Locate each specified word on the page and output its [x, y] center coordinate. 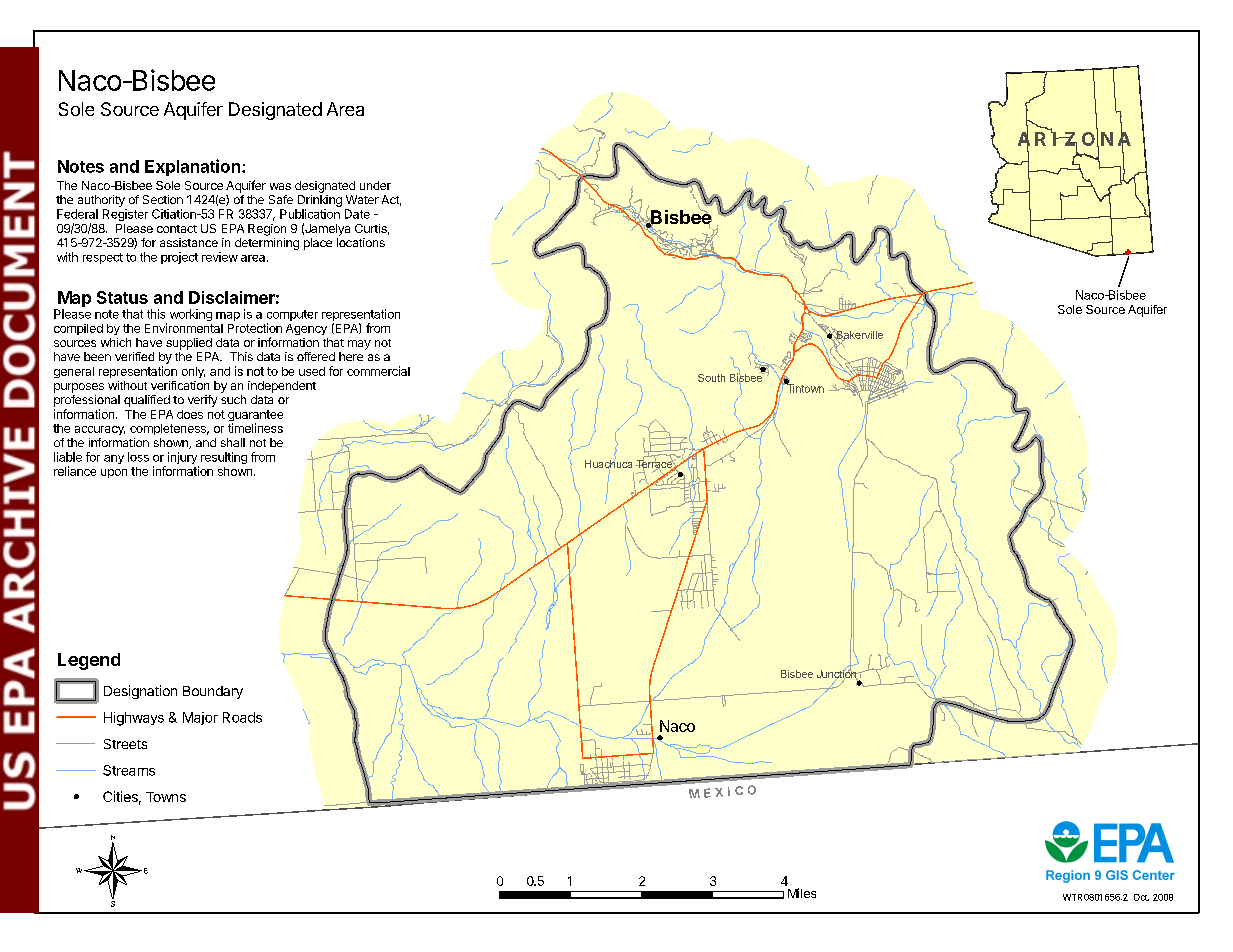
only [193, 372]
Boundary [213, 692]
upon [114, 473]
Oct [1141, 897]
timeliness [255, 428]
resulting [224, 458]
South [711, 378]
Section [163, 199]
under [375, 185]
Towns [166, 797]
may [359, 345]
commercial [378, 371]
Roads [242, 717]
